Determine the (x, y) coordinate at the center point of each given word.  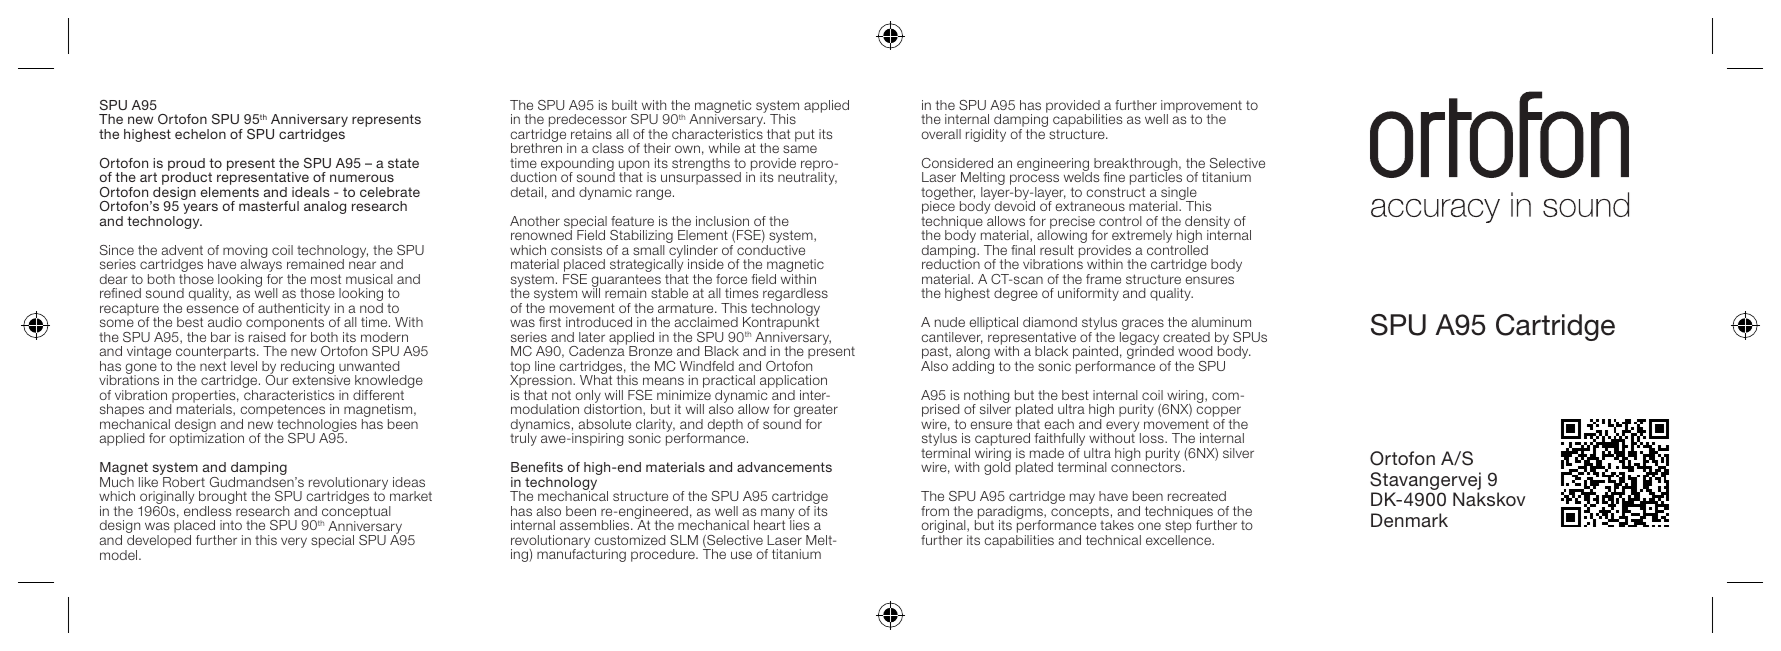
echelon (200, 134)
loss (1153, 438)
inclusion (722, 221)
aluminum (1221, 322)
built (624, 105)
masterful (269, 206)
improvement (1201, 107)
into (231, 525)
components (285, 325)
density (1207, 223)
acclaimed (706, 322)
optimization (206, 438)
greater (816, 412)
